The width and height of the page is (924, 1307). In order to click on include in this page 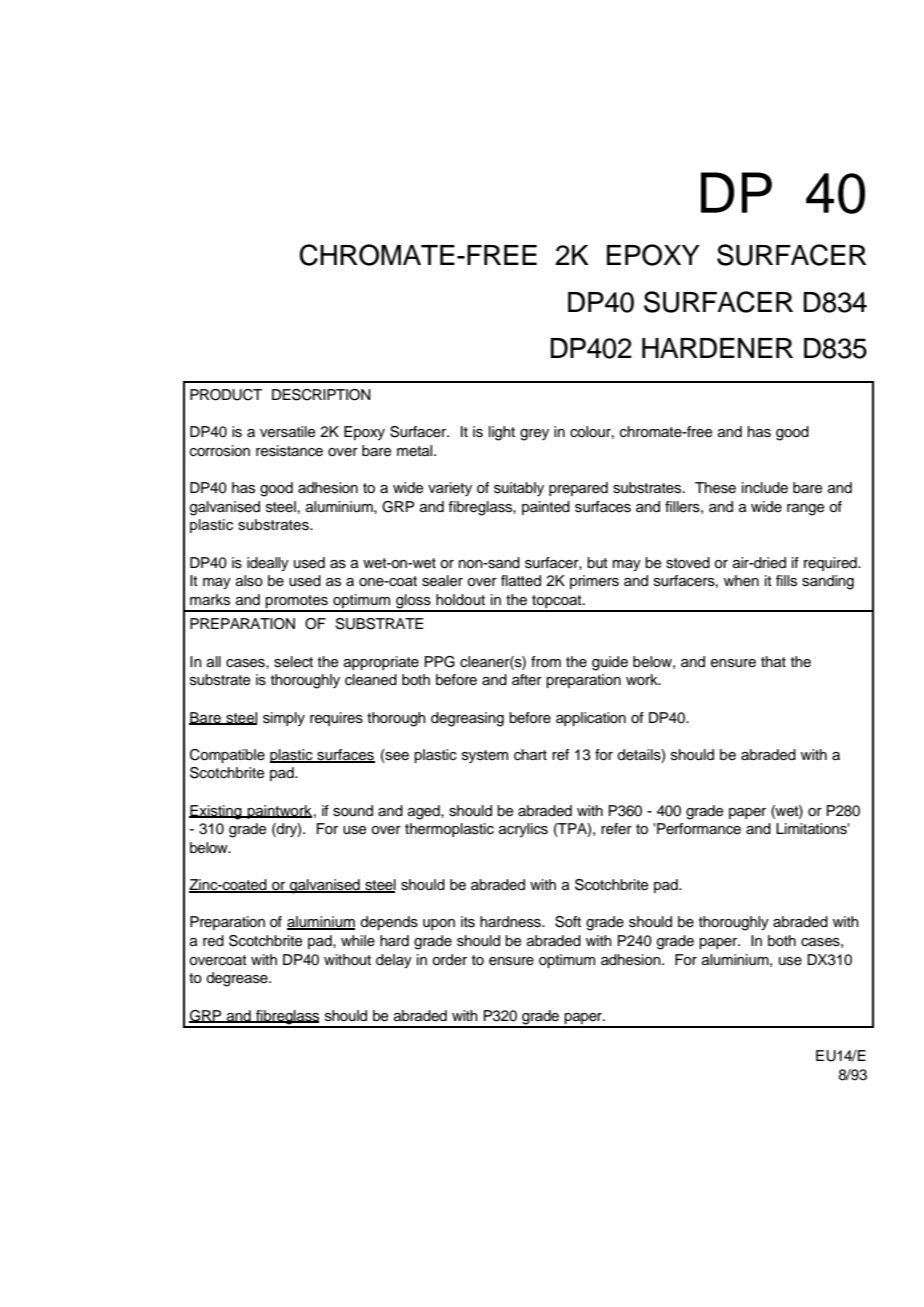, I will do `click(765, 488)`.
